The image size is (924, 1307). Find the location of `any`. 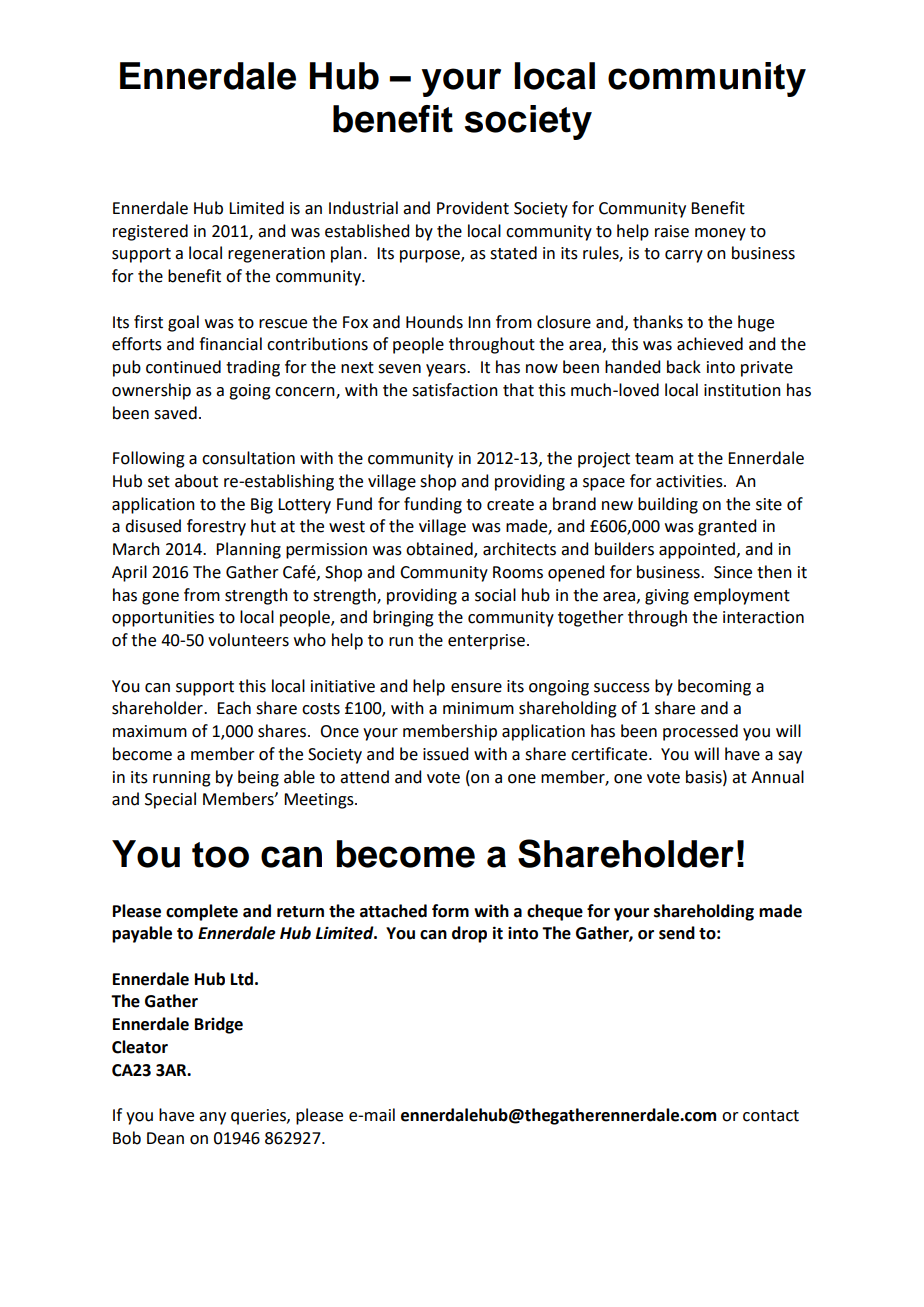

any is located at coordinates (212, 1118).
